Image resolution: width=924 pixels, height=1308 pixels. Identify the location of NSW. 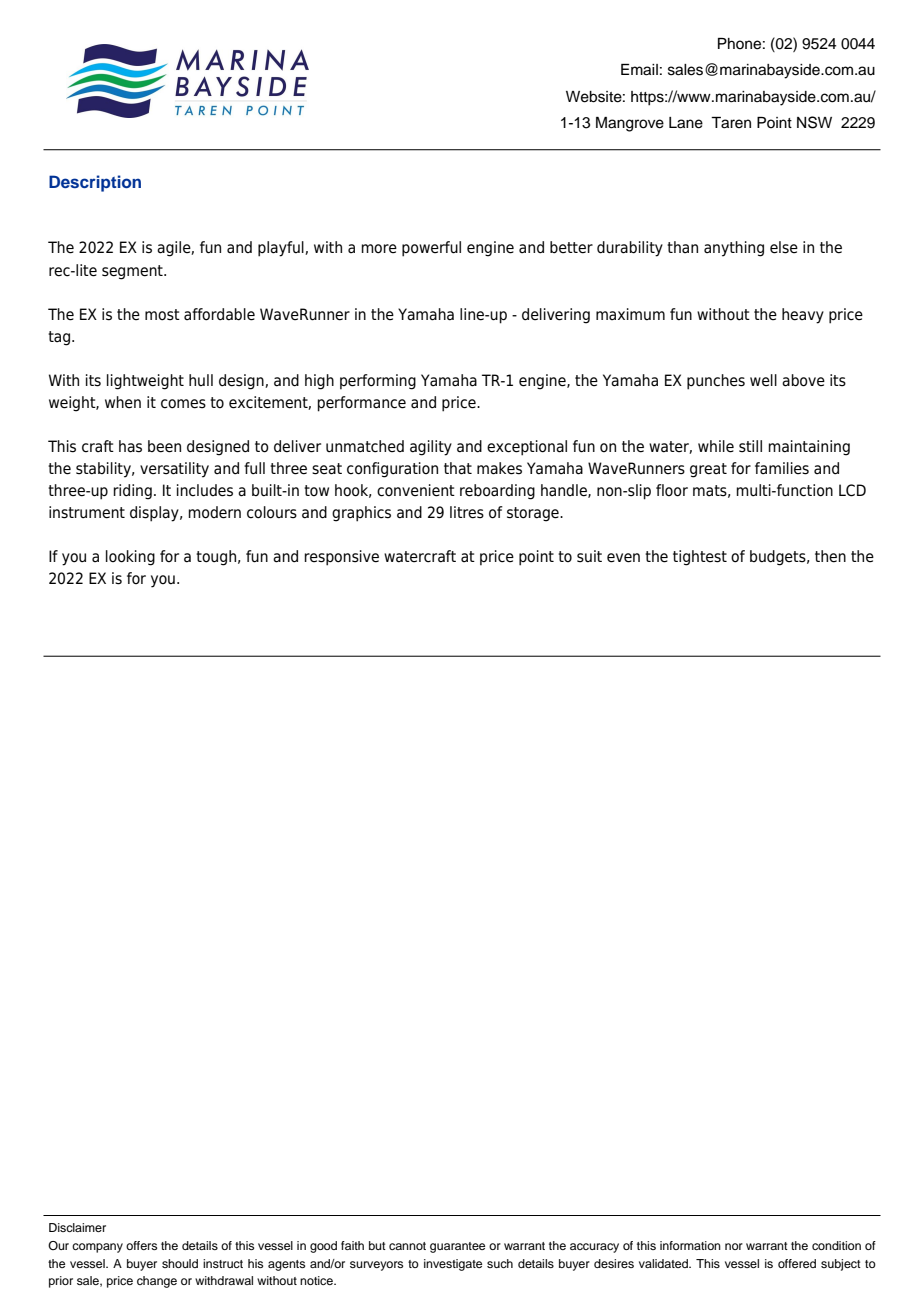
(814, 122).
